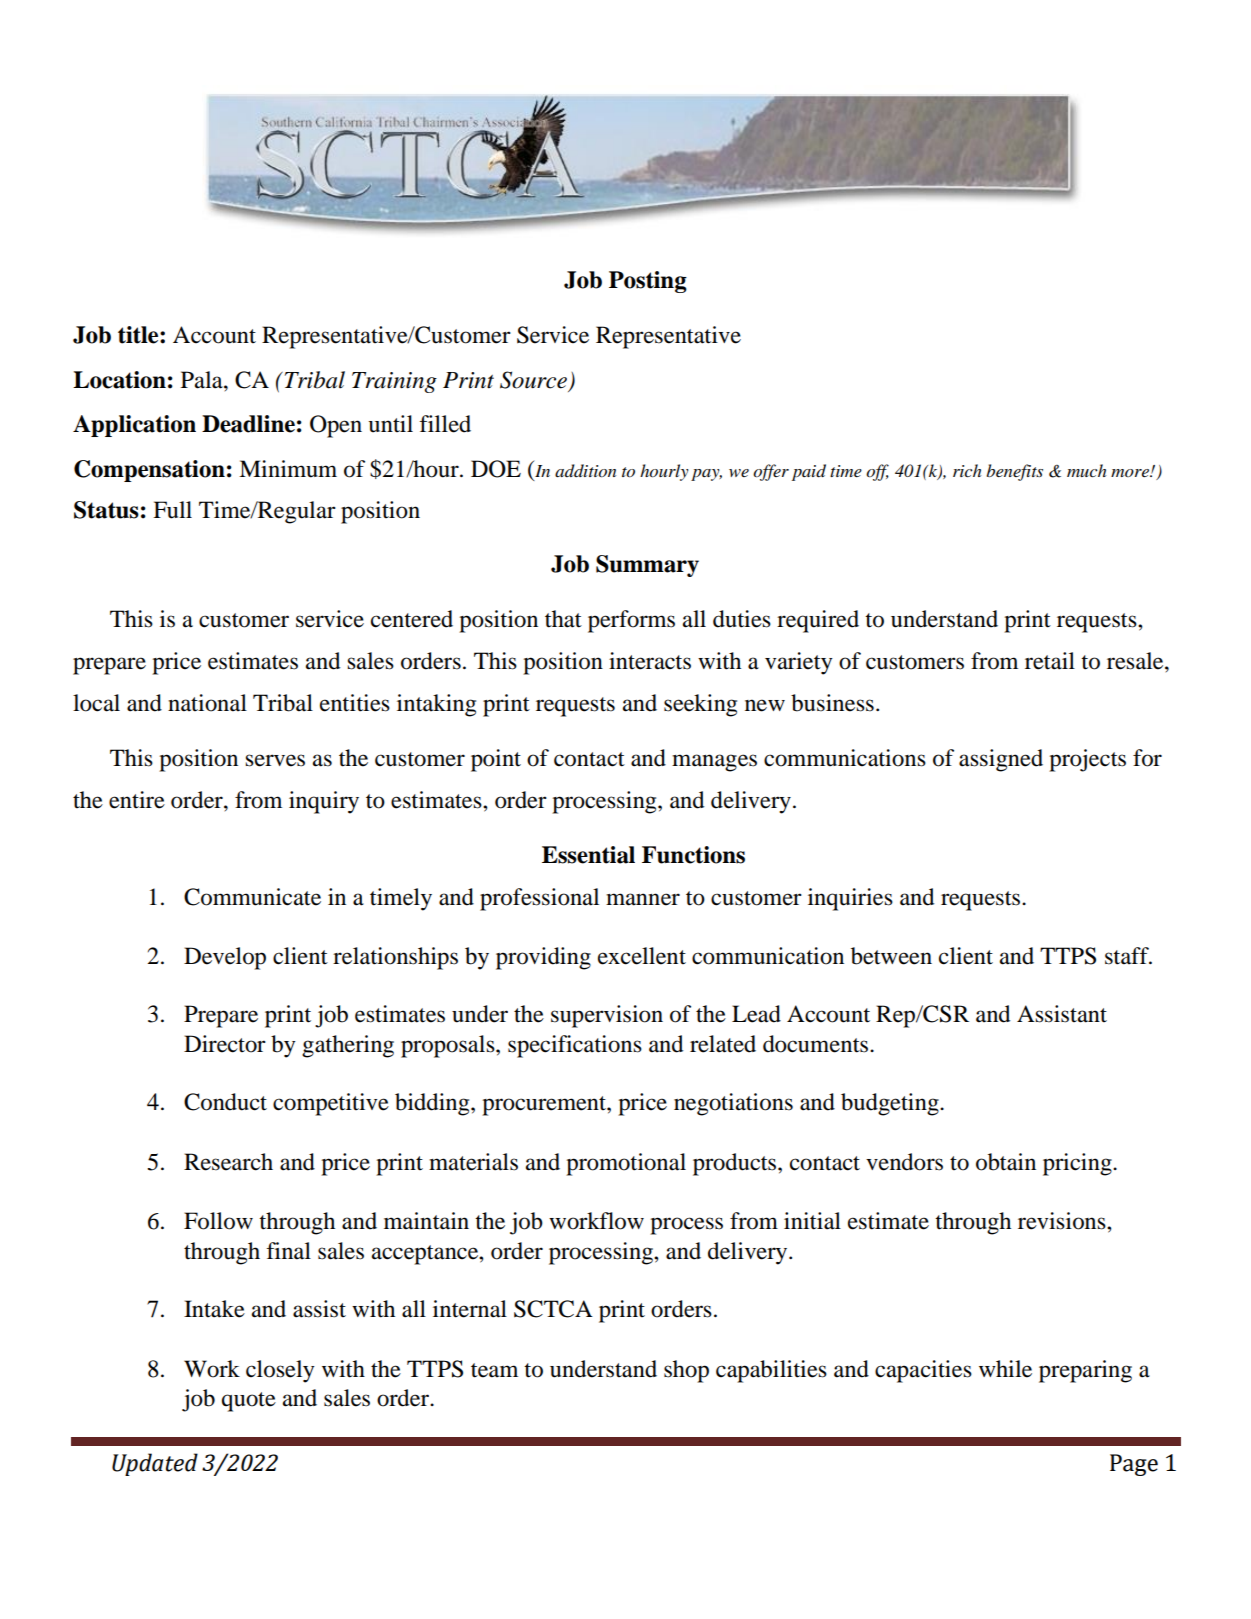 The height and width of the page is (1619, 1251). Describe the element at coordinates (1005, 1369) in the page. I see `while` at that location.
